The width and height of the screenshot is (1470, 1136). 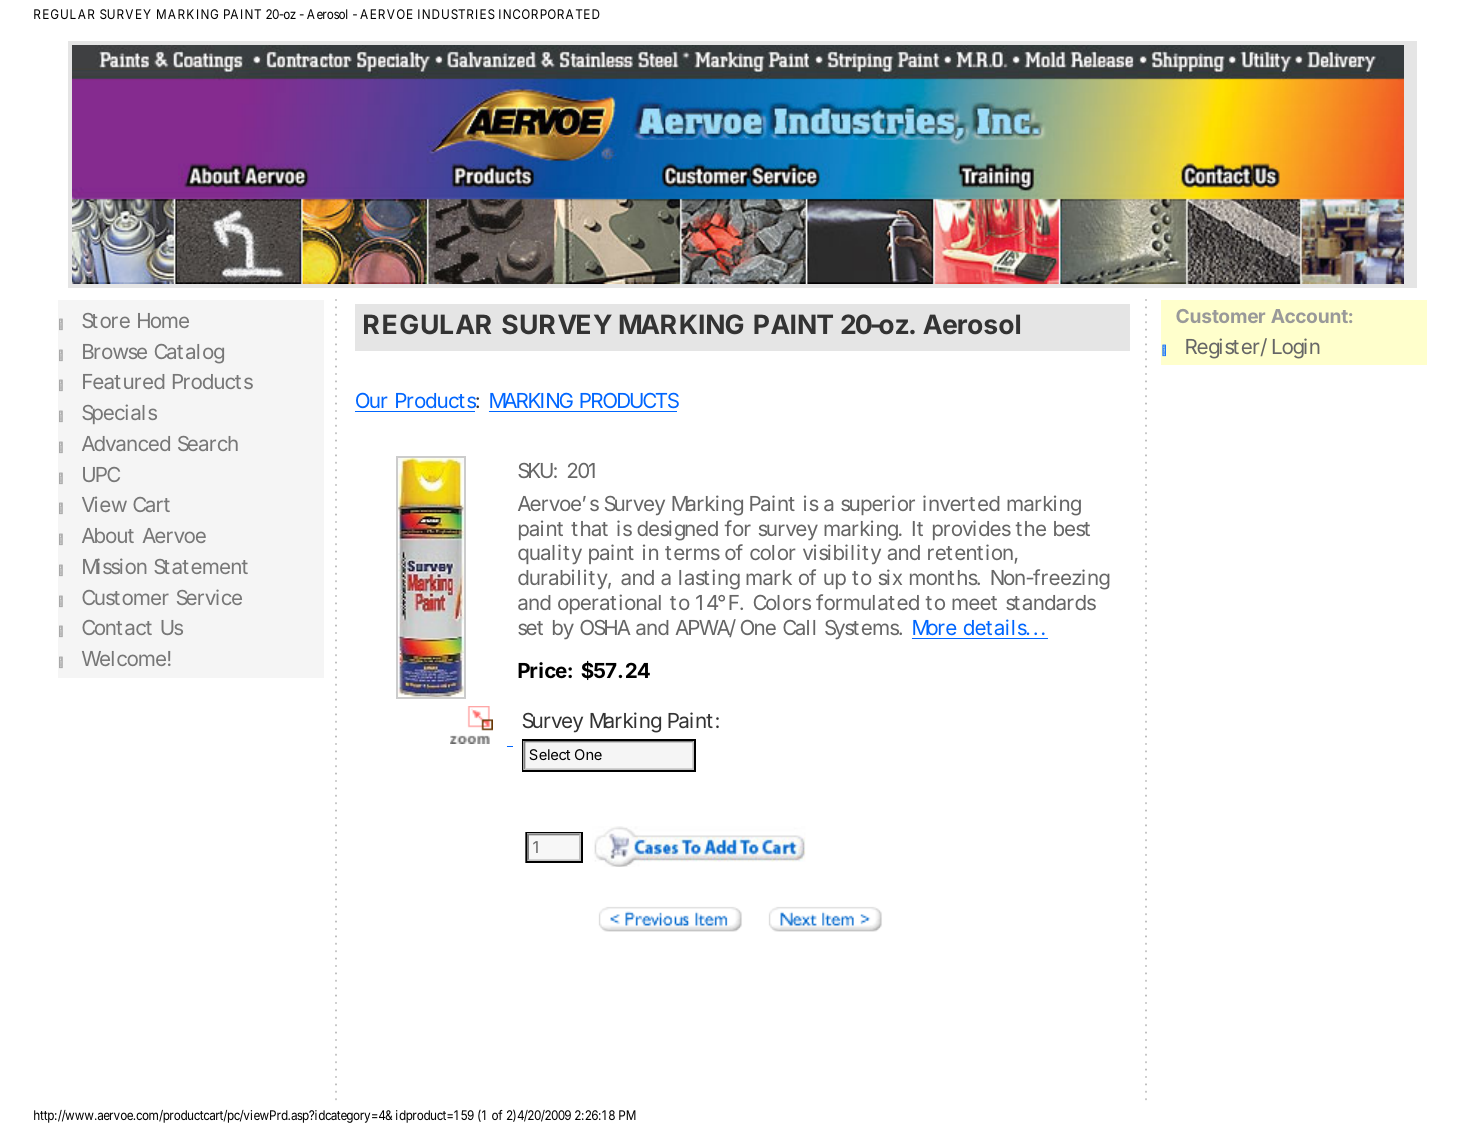 What do you see at coordinates (878, 505) in the screenshot?
I see `superior` at bounding box center [878, 505].
